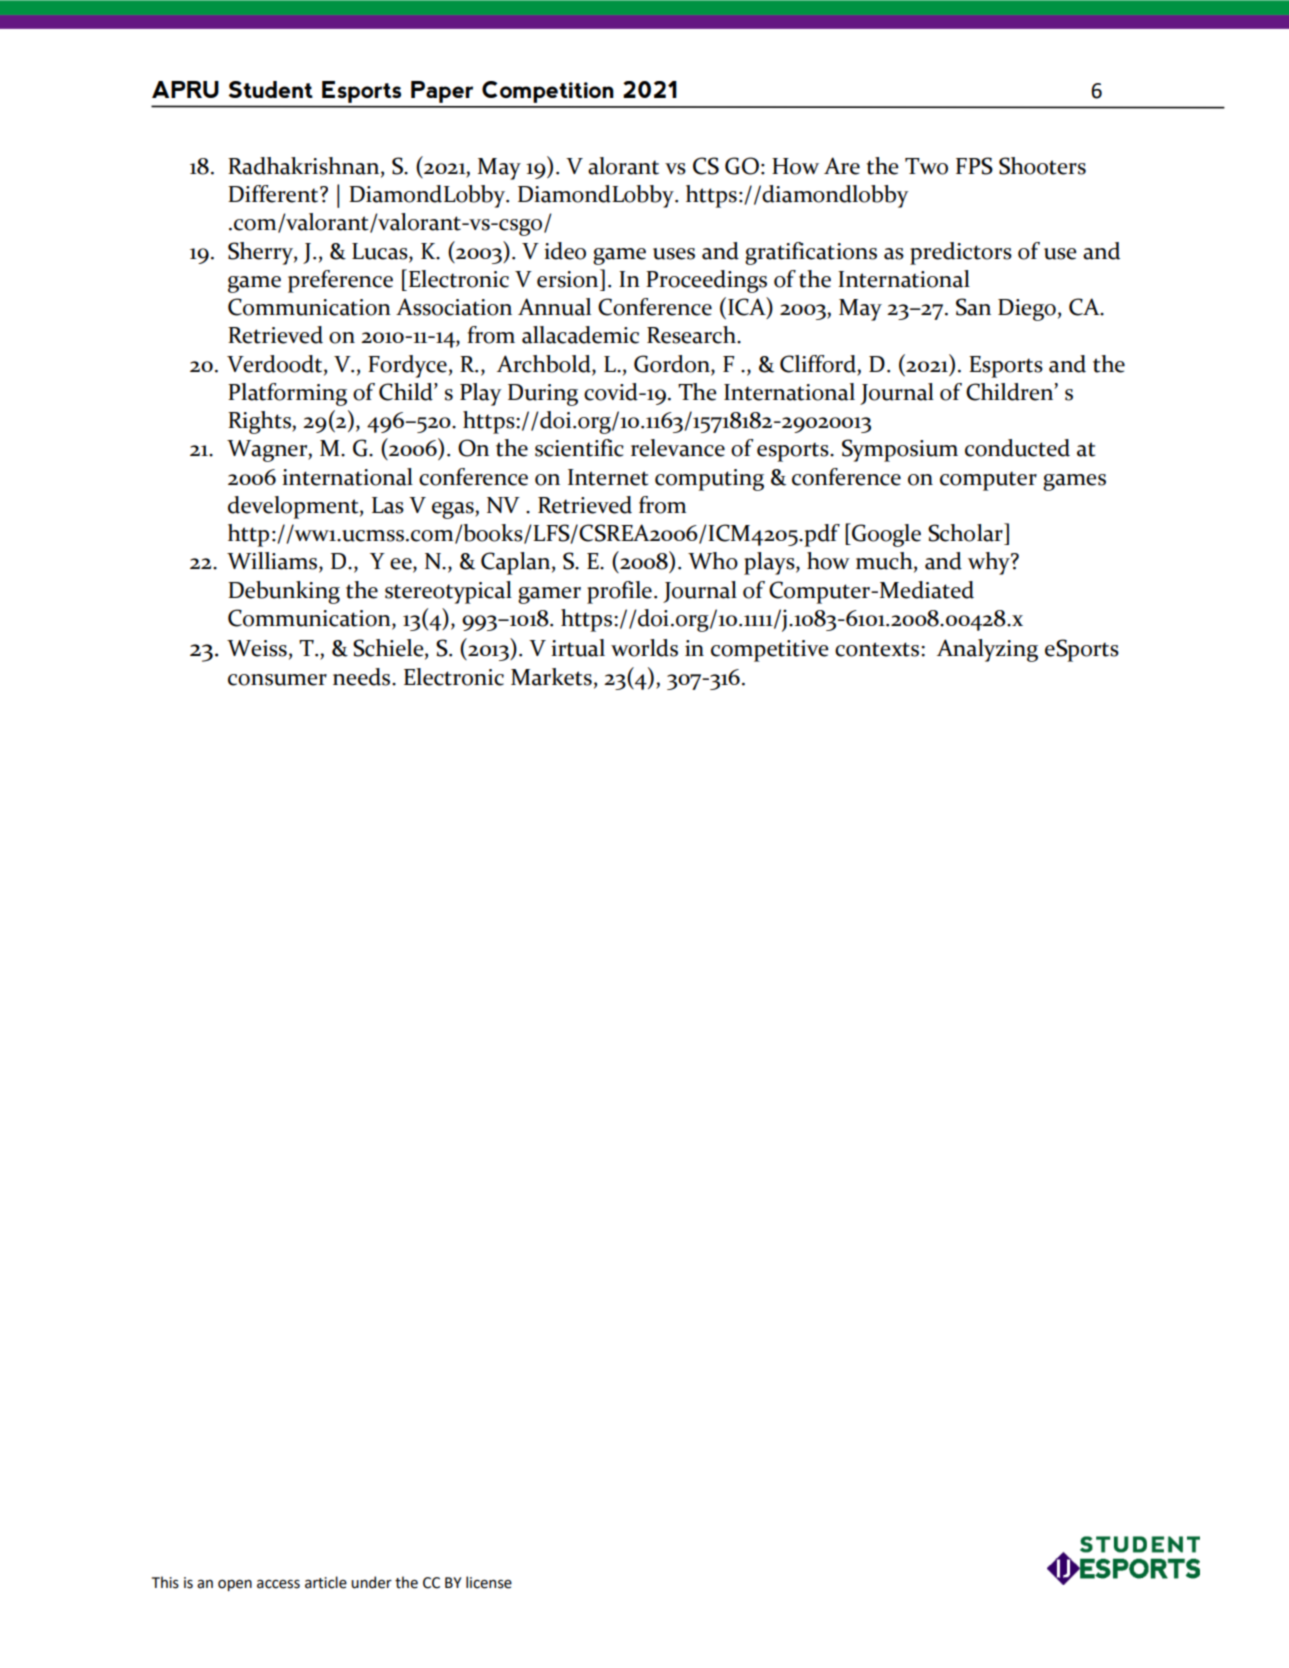  I want to click on Analyzing, so click(987, 650).
